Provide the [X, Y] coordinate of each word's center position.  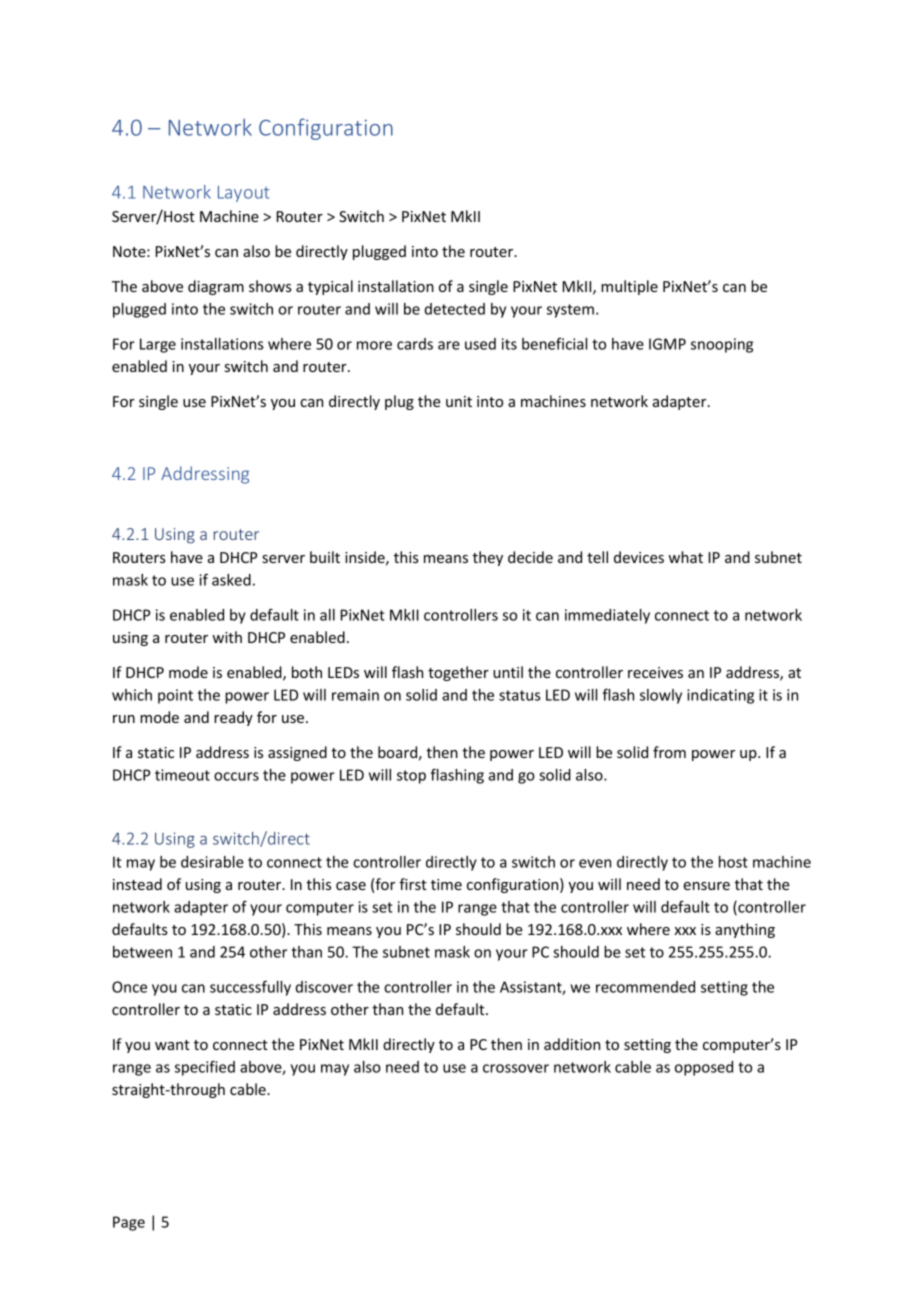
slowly [661, 696]
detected [455, 309]
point [175, 696]
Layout [243, 194]
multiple [629, 287]
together [458, 673]
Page [129, 1223]
